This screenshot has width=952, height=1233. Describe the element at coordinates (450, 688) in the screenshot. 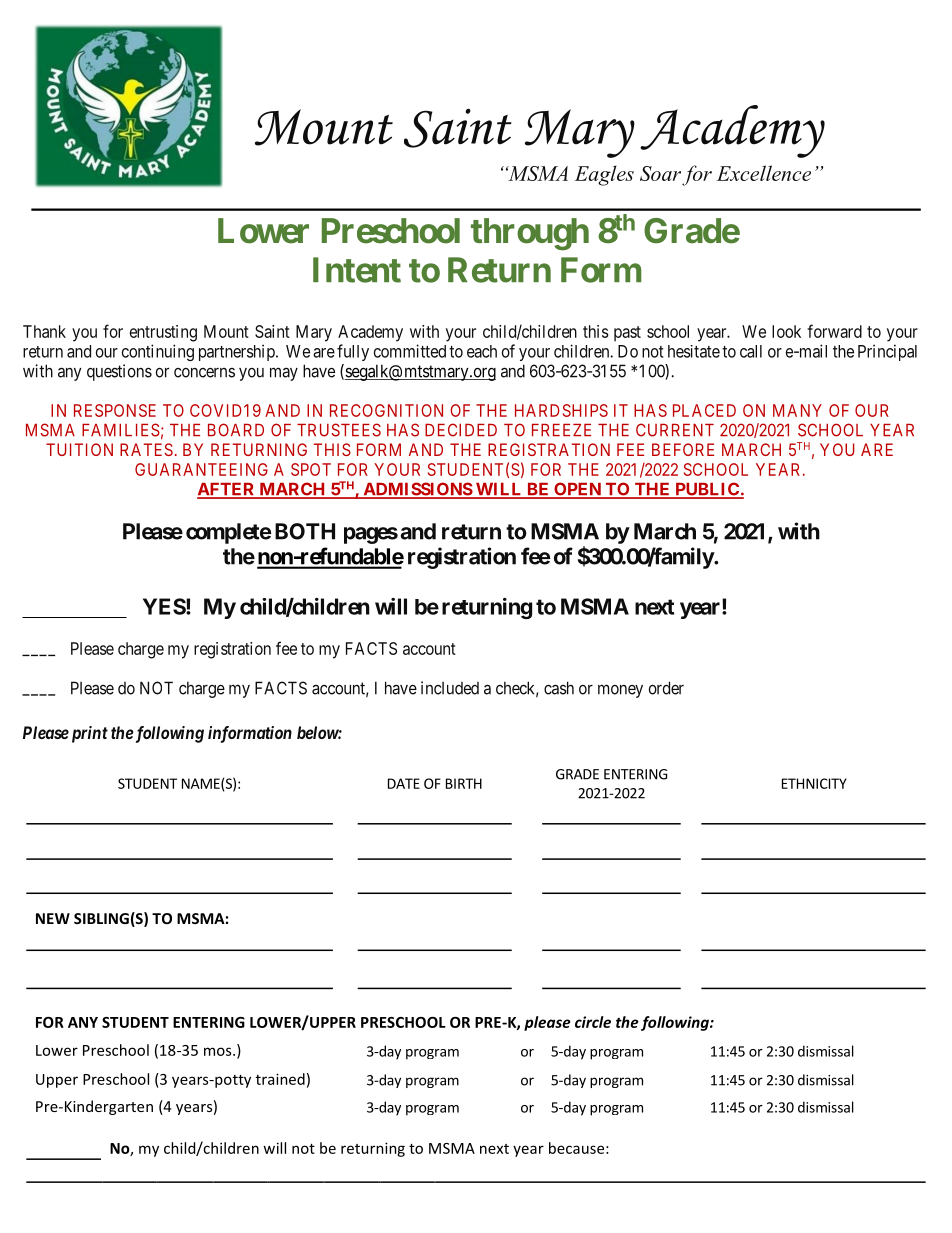

I see `included` at that location.
